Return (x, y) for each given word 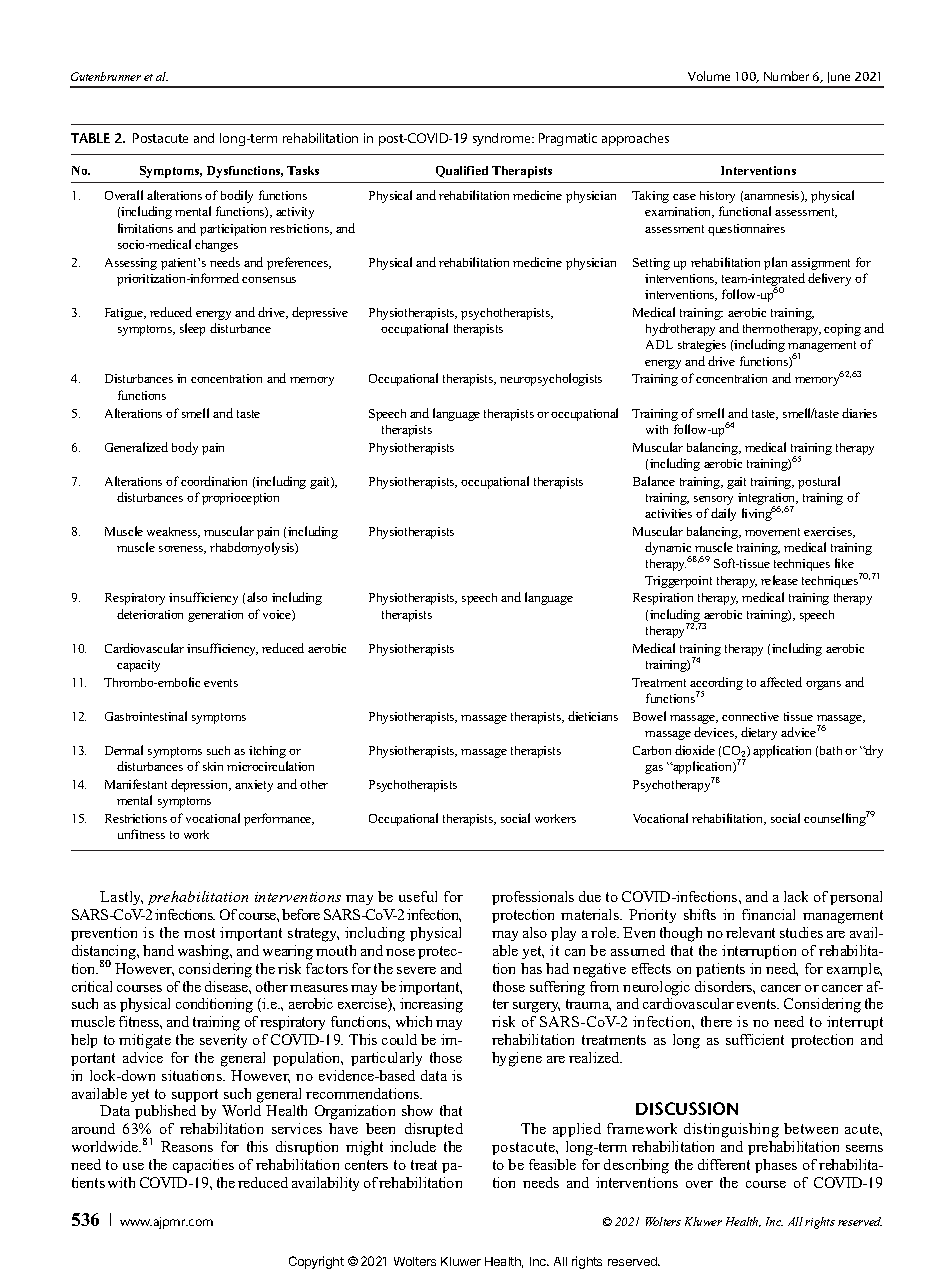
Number (786, 76)
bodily (237, 196)
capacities (203, 1166)
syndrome (503, 139)
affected (781, 682)
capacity (138, 666)
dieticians (593, 716)
